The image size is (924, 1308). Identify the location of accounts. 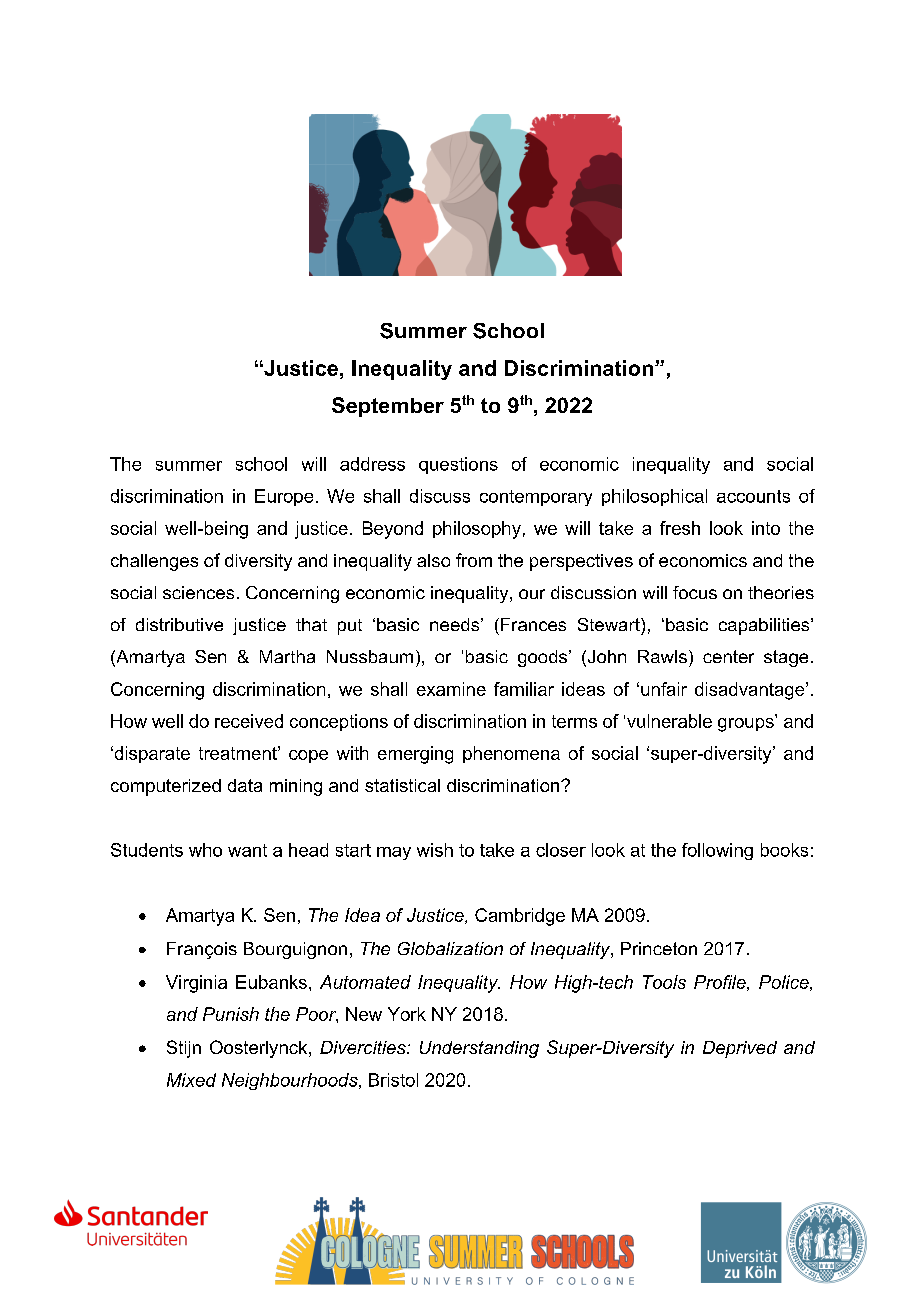
(753, 496).
